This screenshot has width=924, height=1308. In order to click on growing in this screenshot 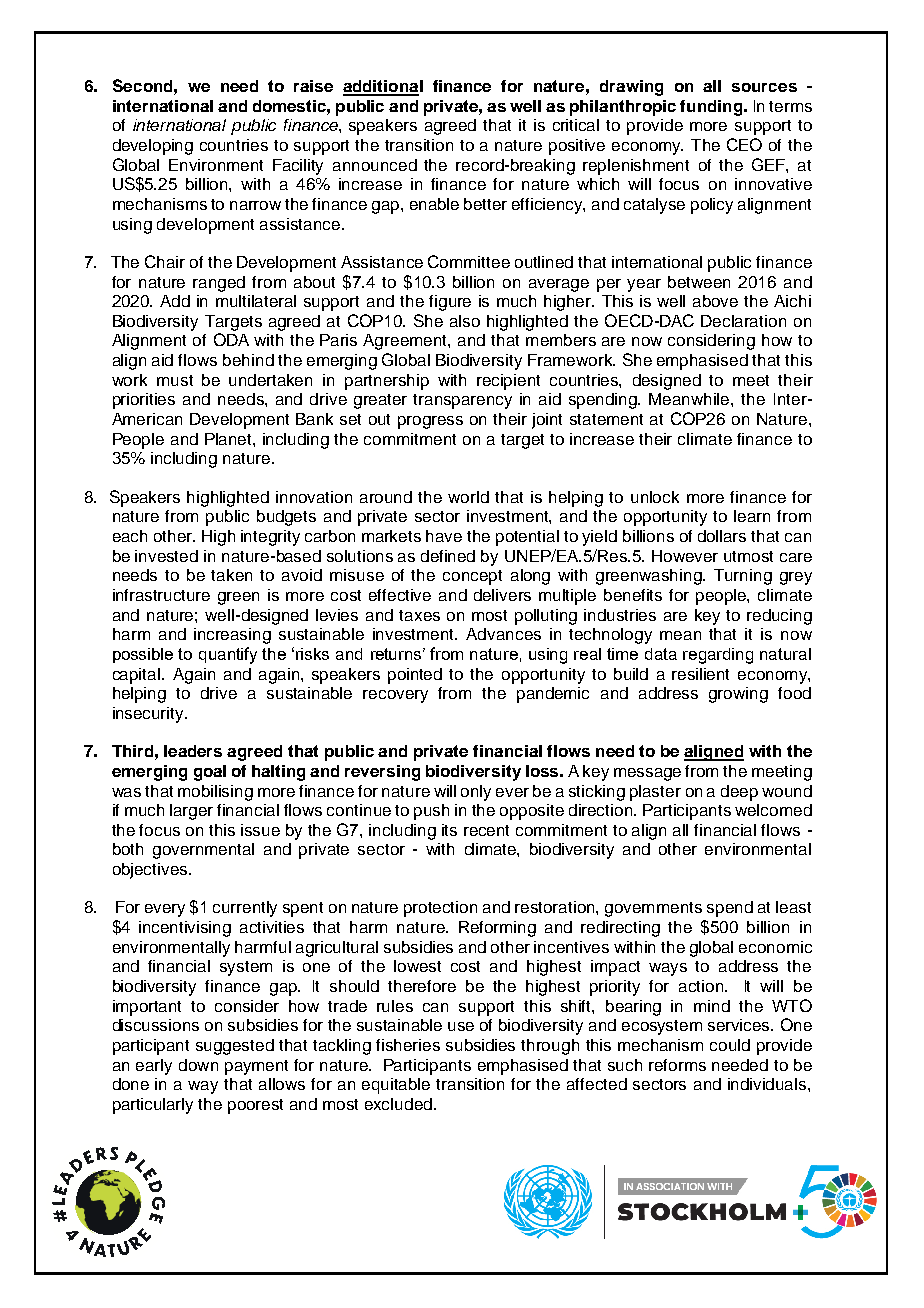, I will do `click(738, 695)`.
